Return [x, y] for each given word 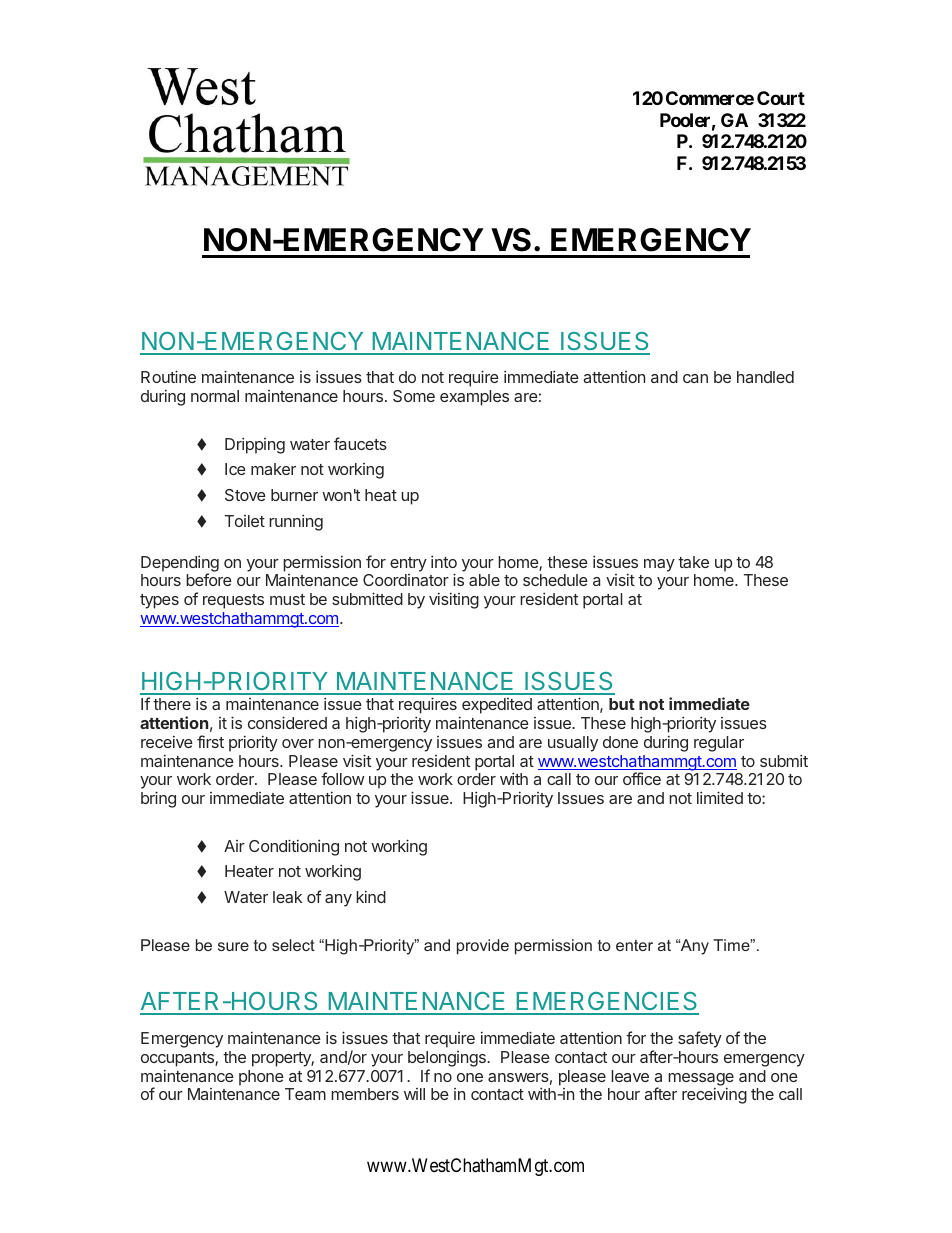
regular [719, 744]
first [210, 741]
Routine [168, 376]
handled [765, 377]
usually [573, 744]
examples [474, 398]
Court [781, 98]
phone [261, 1078]
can [695, 378]
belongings [448, 1059]
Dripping [255, 445]
